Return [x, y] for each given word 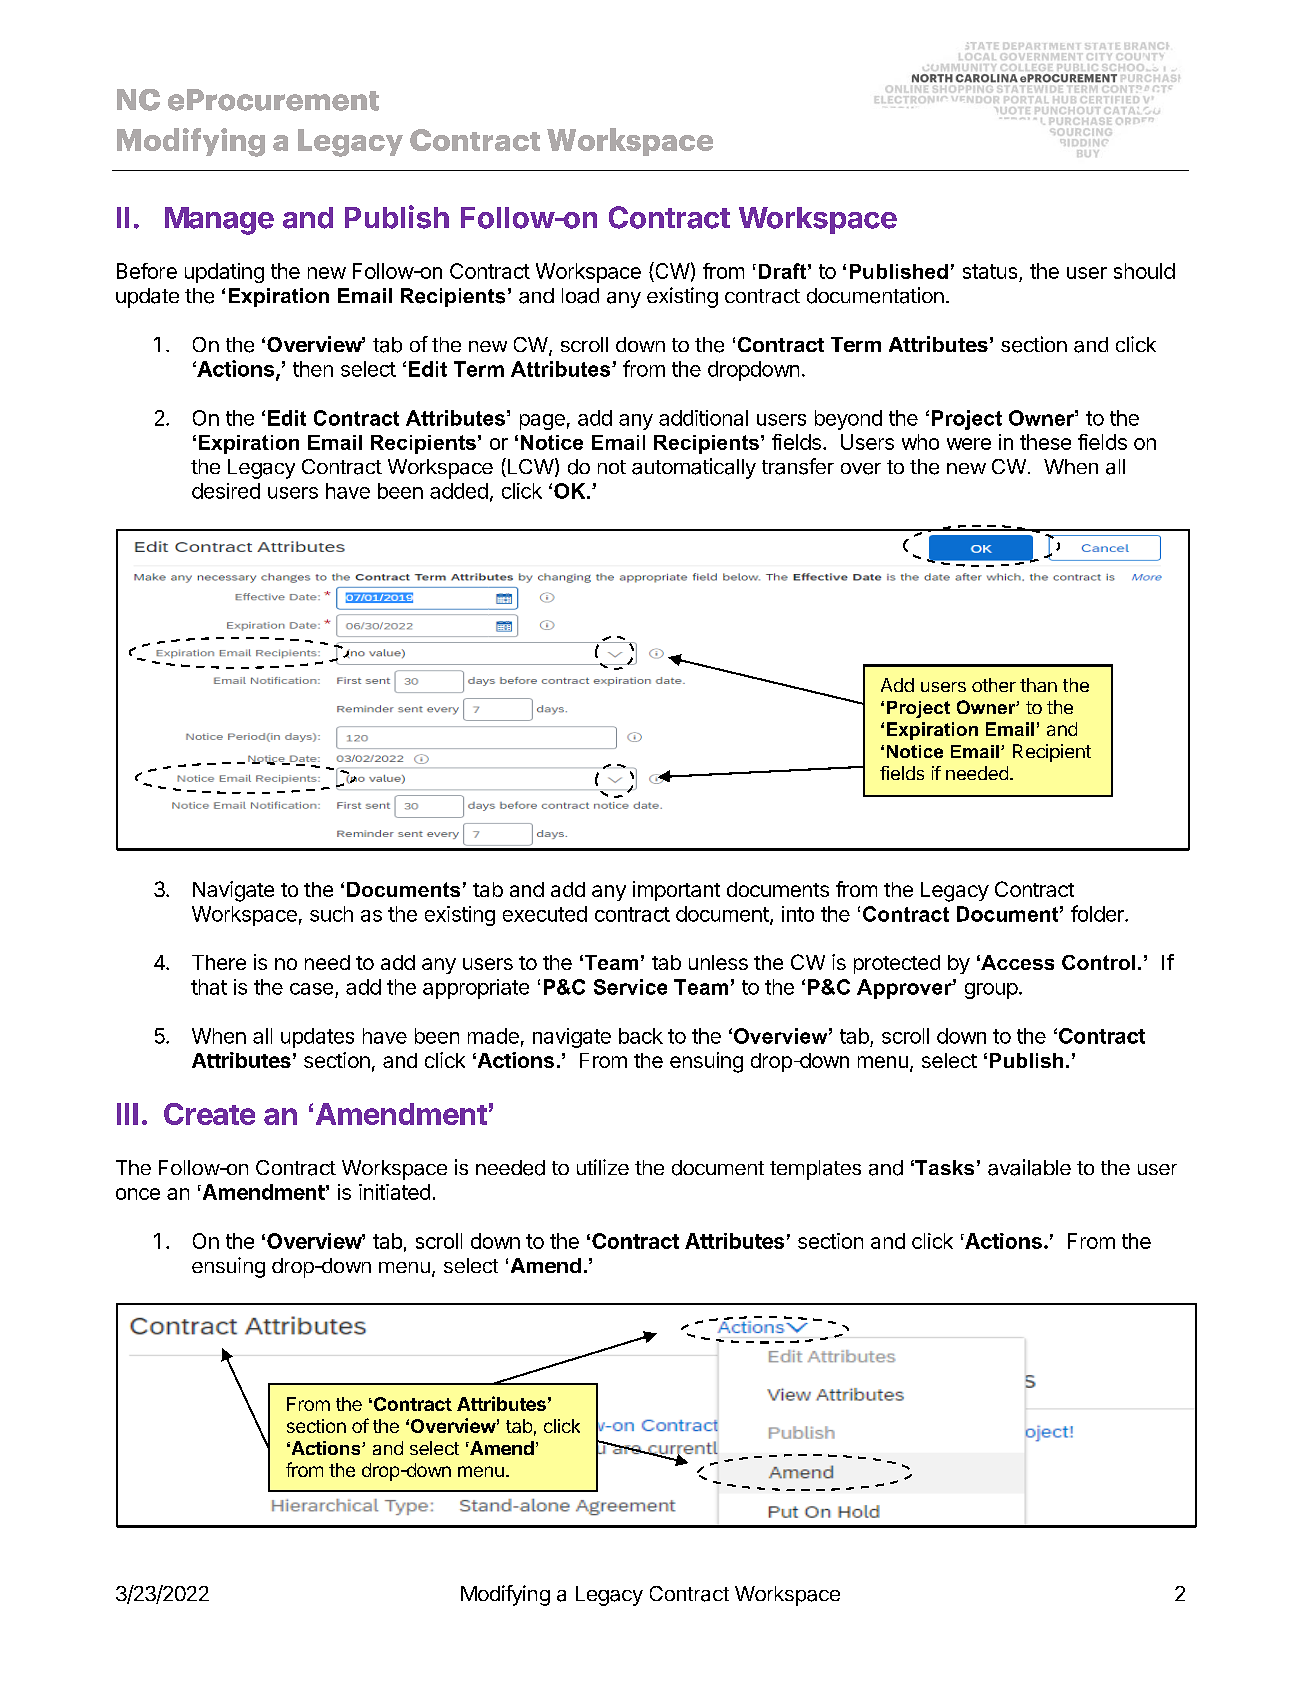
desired [226, 491]
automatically [694, 468]
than [1038, 685]
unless [718, 962]
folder [1098, 913]
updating [224, 273]
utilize [603, 1167]
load [580, 296]
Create [209, 1114]
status [991, 273]
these [1045, 442]
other [994, 685]
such [331, 914]
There [219, 962]
